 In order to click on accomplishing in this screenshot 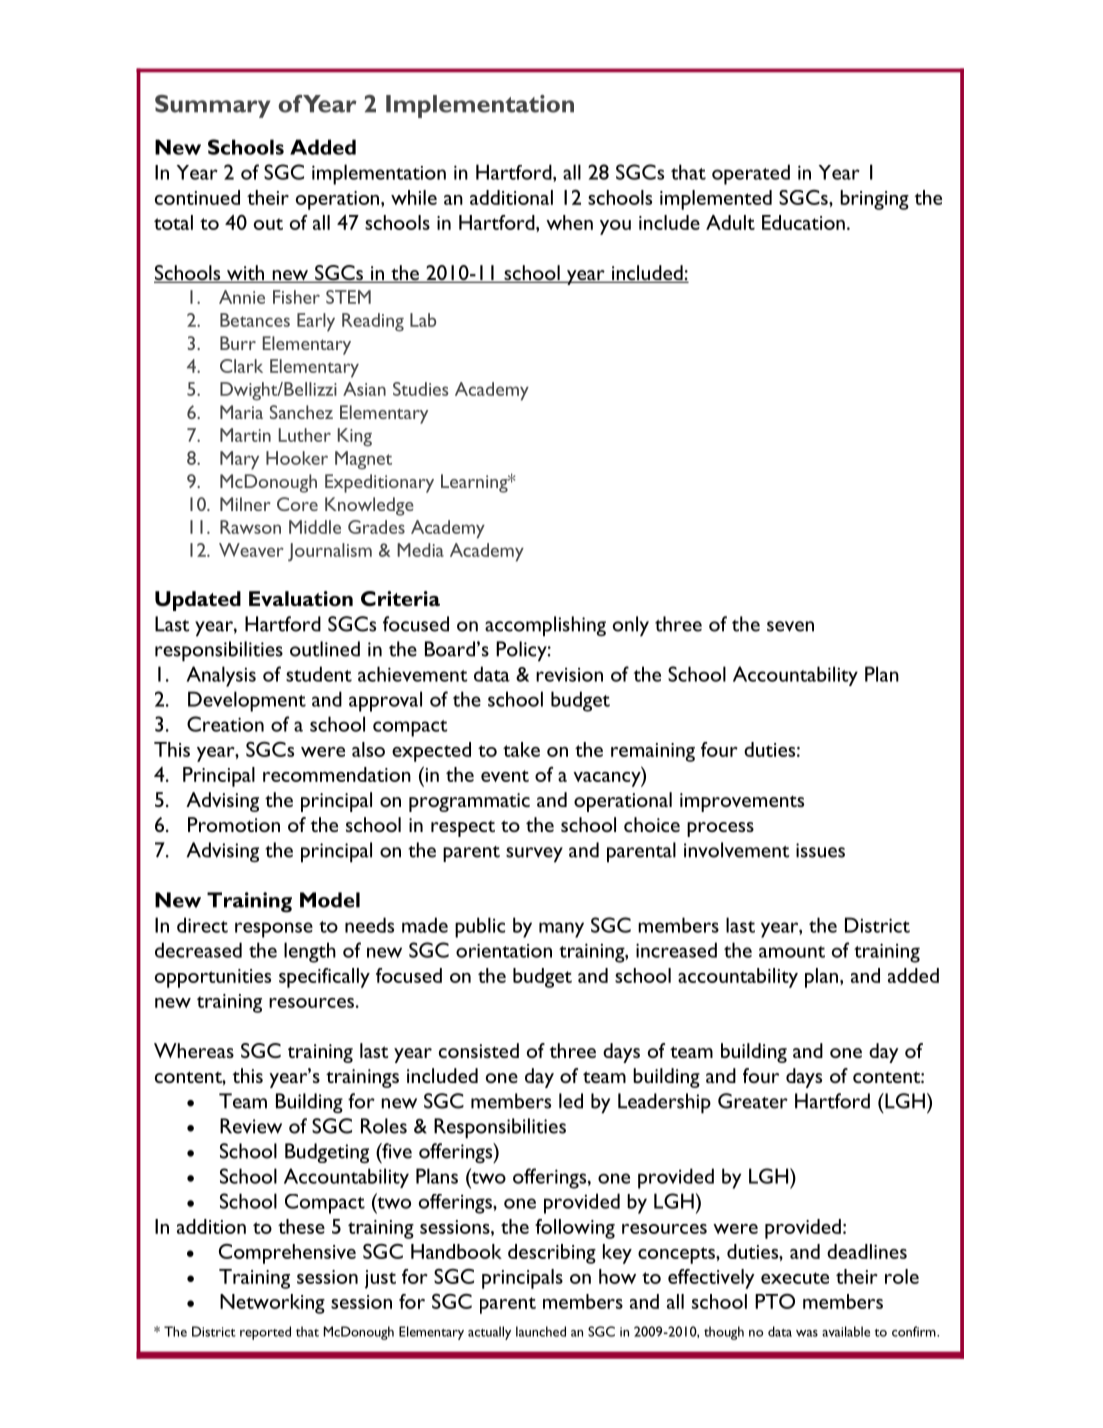, I will do `click(545, 626)`.
